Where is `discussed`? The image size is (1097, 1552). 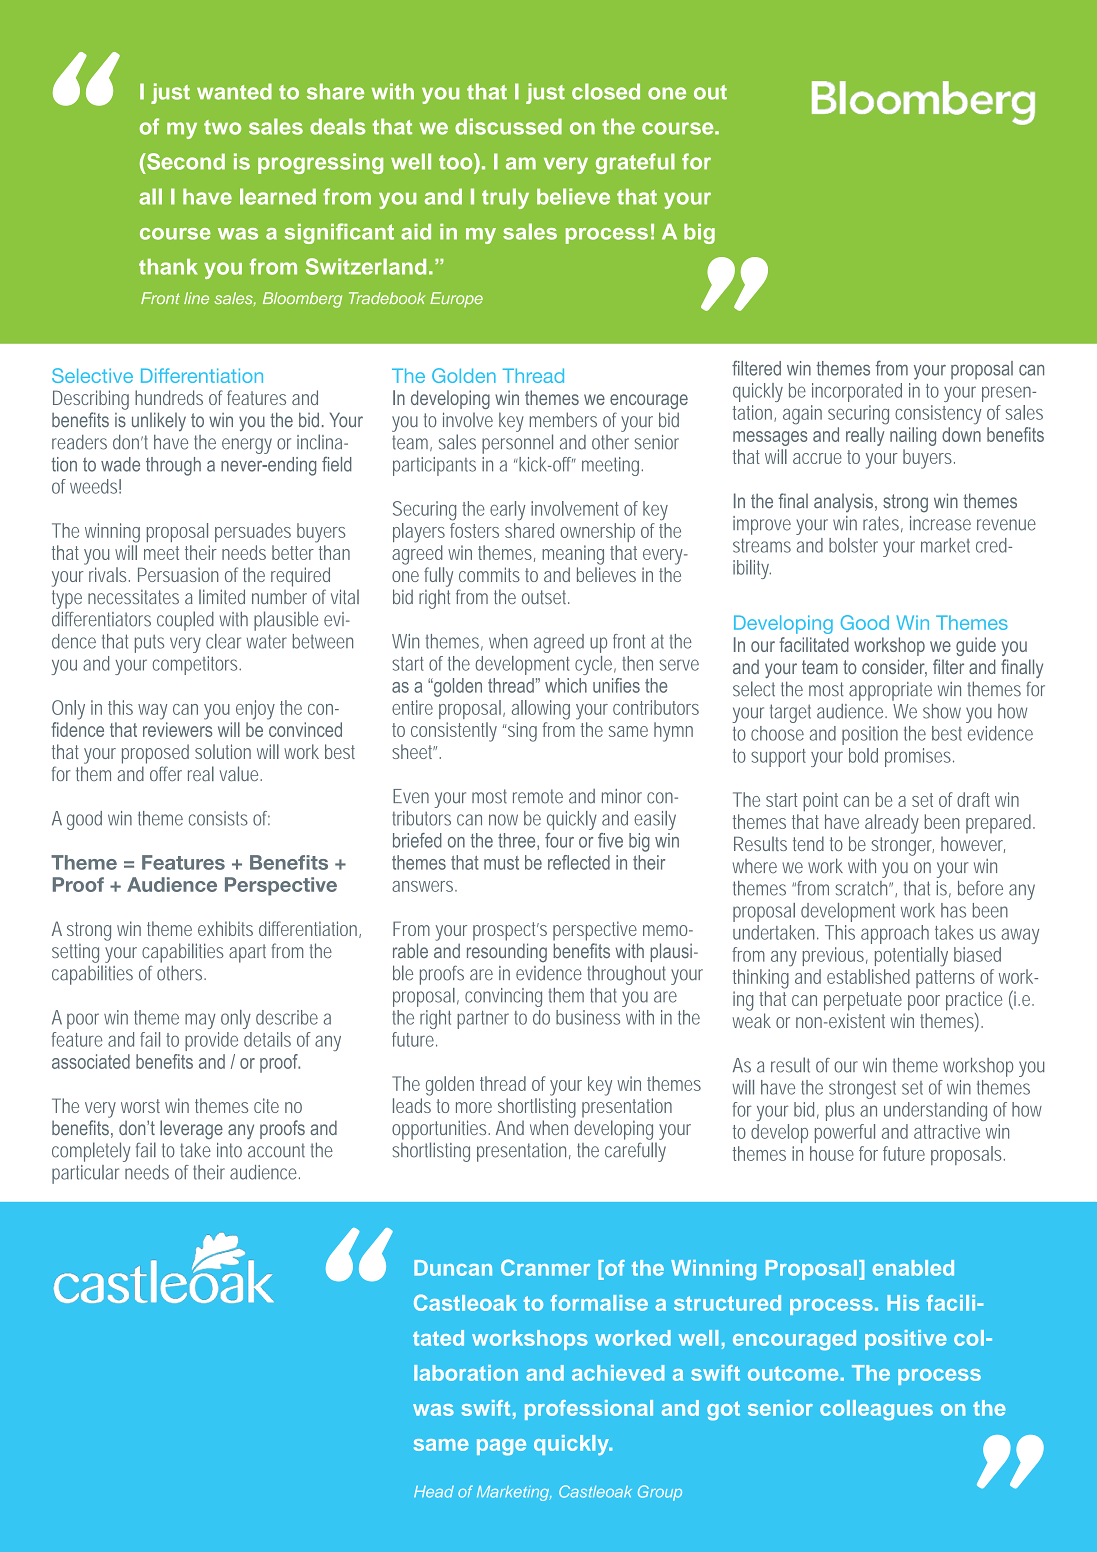 discussed is located at coordinates (508, 126).
